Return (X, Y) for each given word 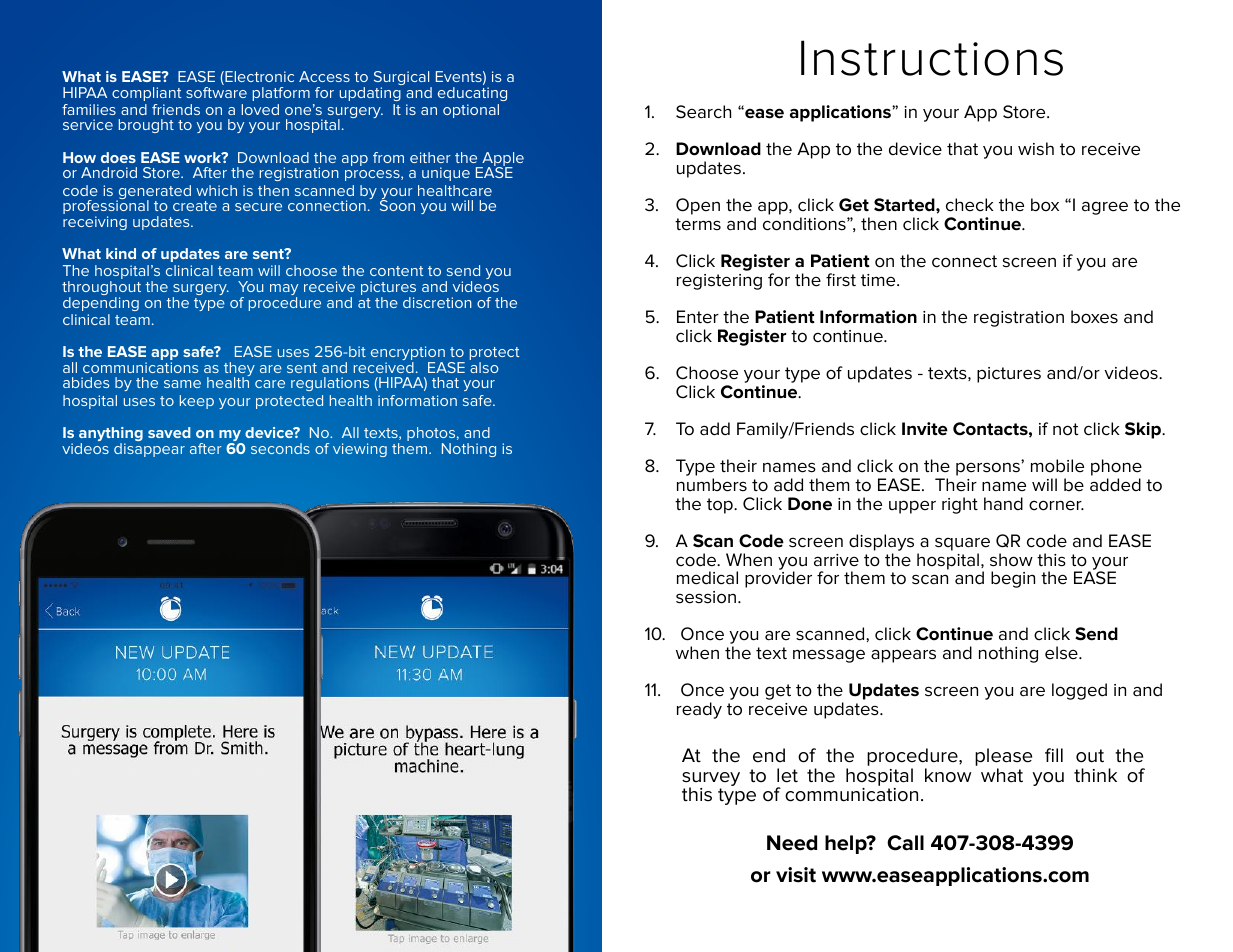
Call (905, 843)
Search (703, 112)
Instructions (932, 58)
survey (711, 780)
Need (792, 843)
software (216, 91)
